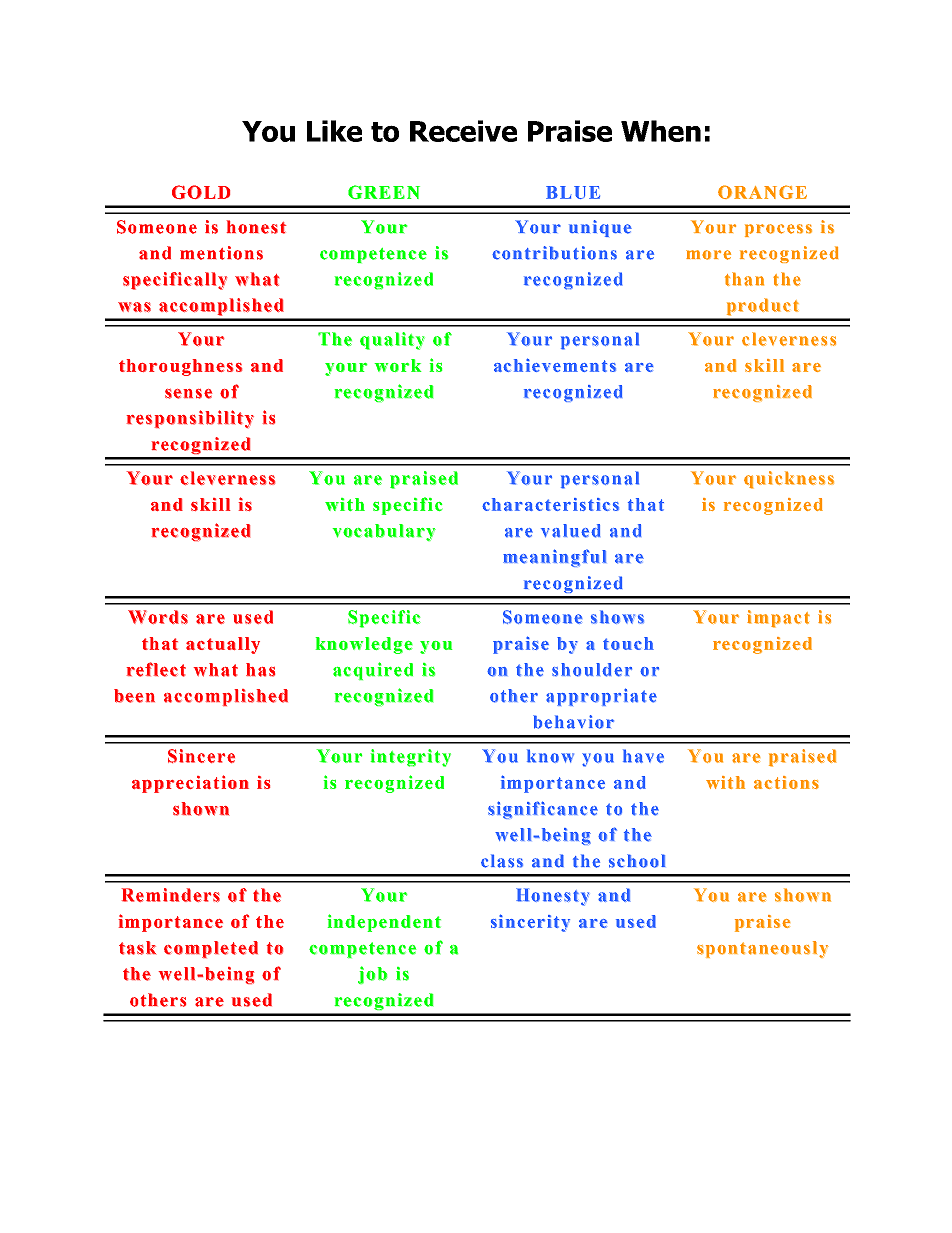 This image has height=1233, width=952. Describe the element at coordinates (372, 975) in the image. I see `job` at that location.
